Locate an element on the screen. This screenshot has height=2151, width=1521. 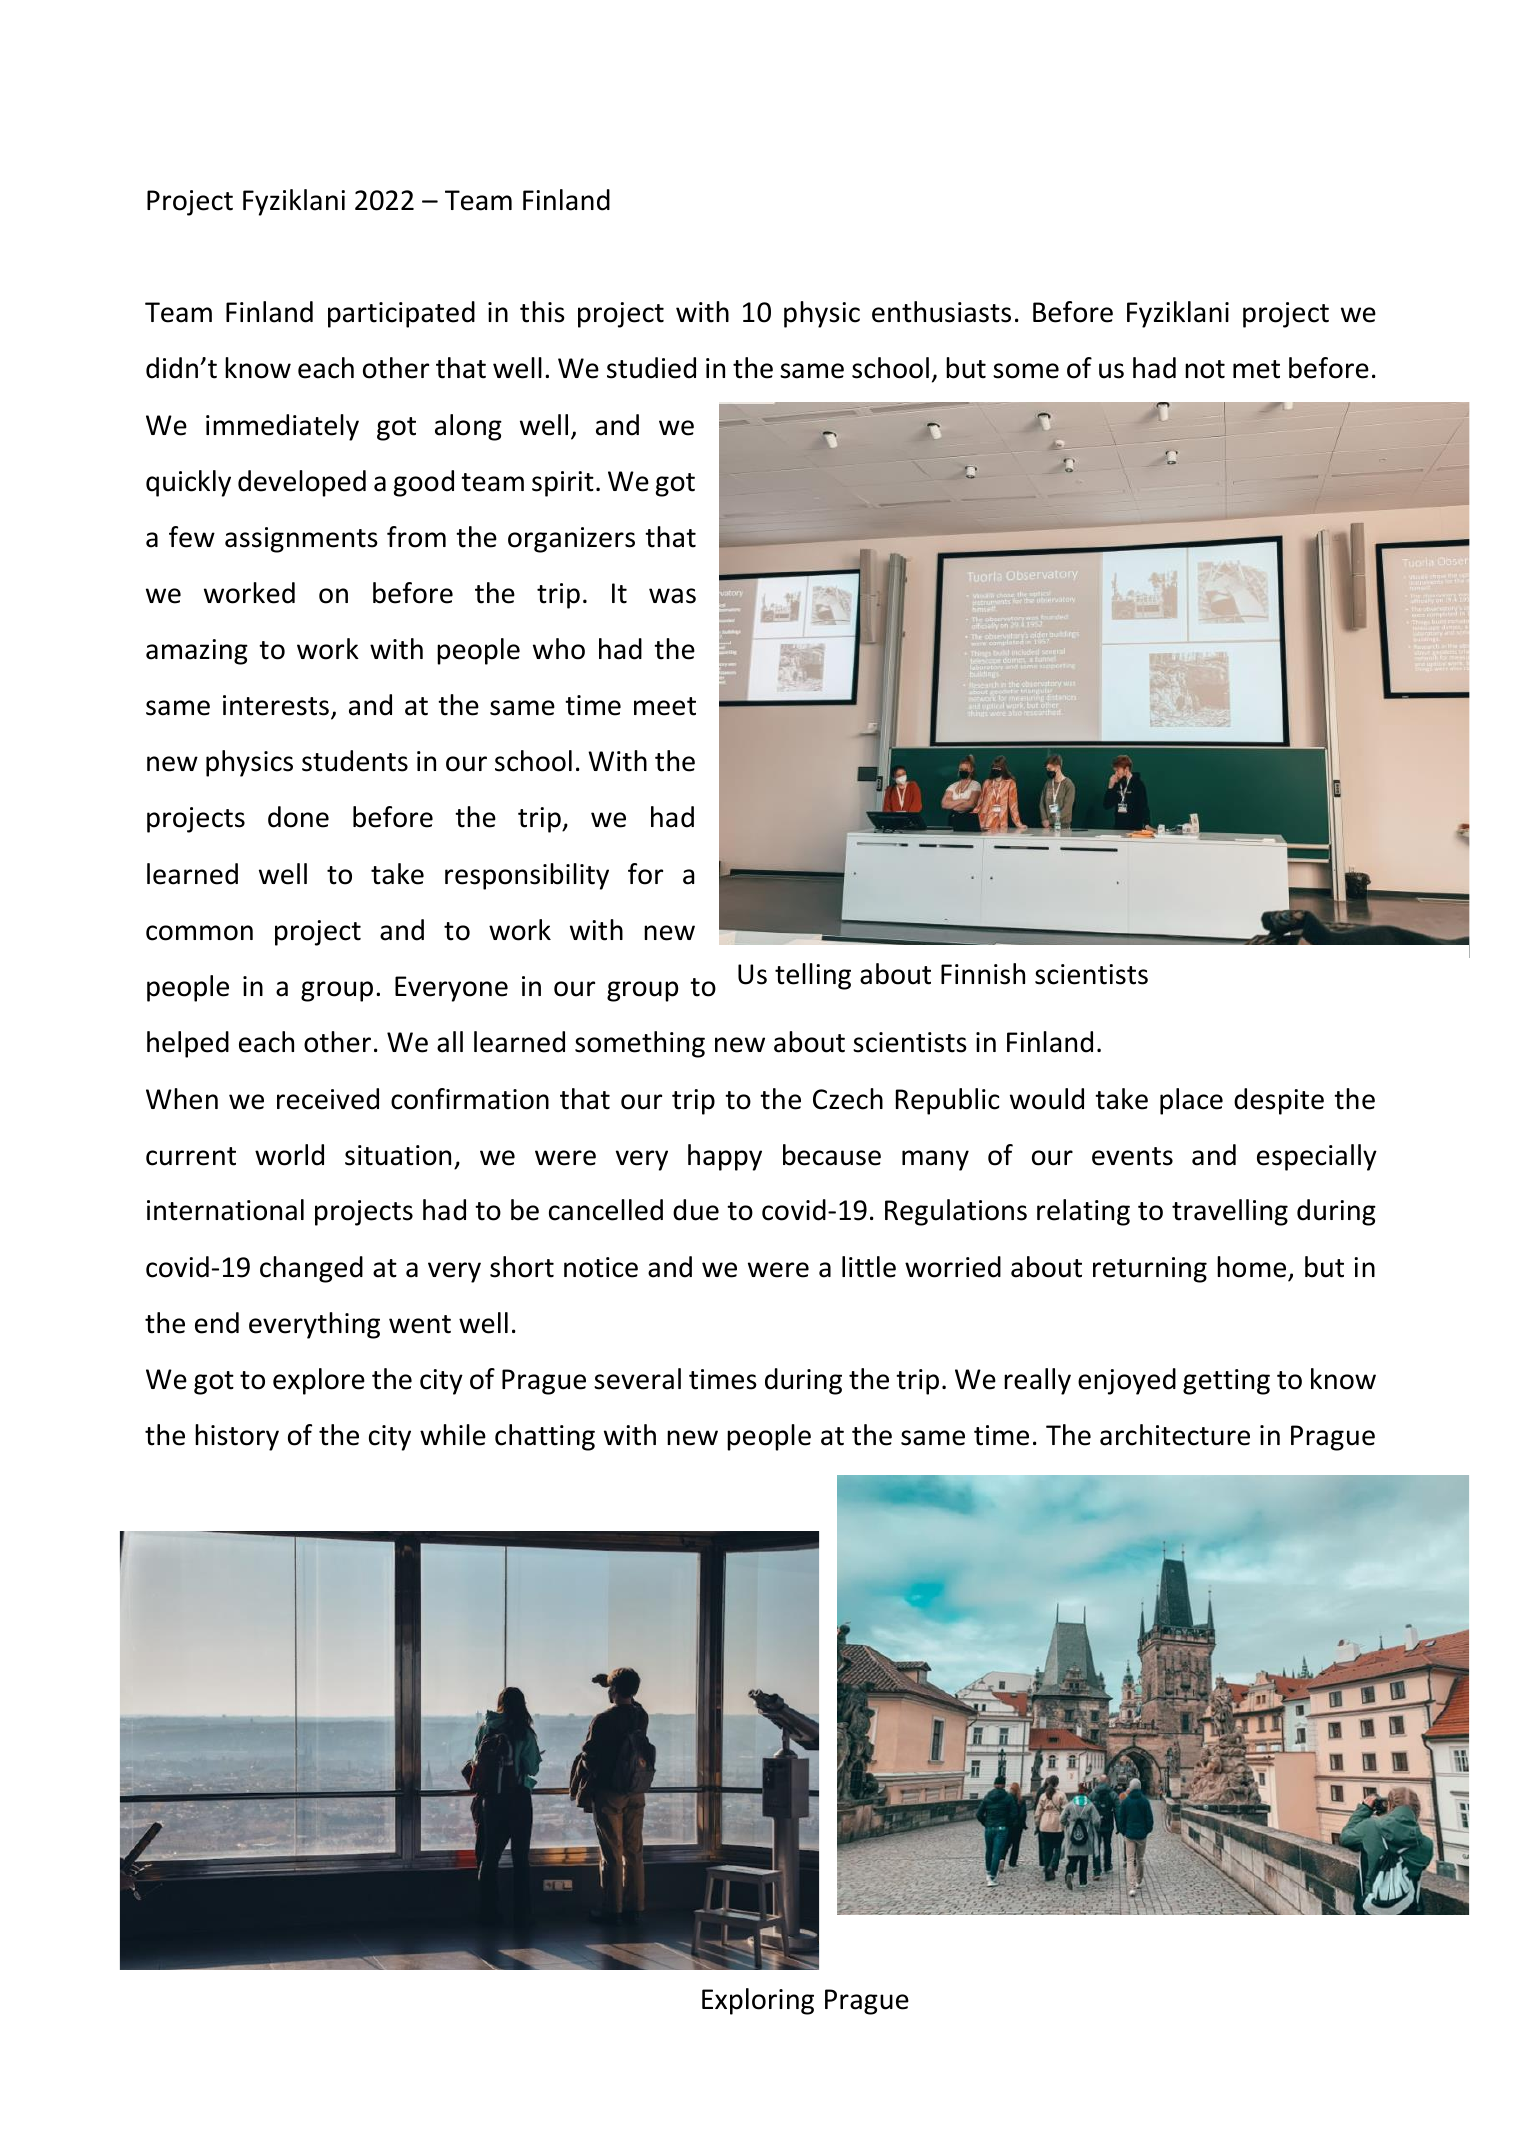
enthusiasts is located at coordinates (941, 312).
